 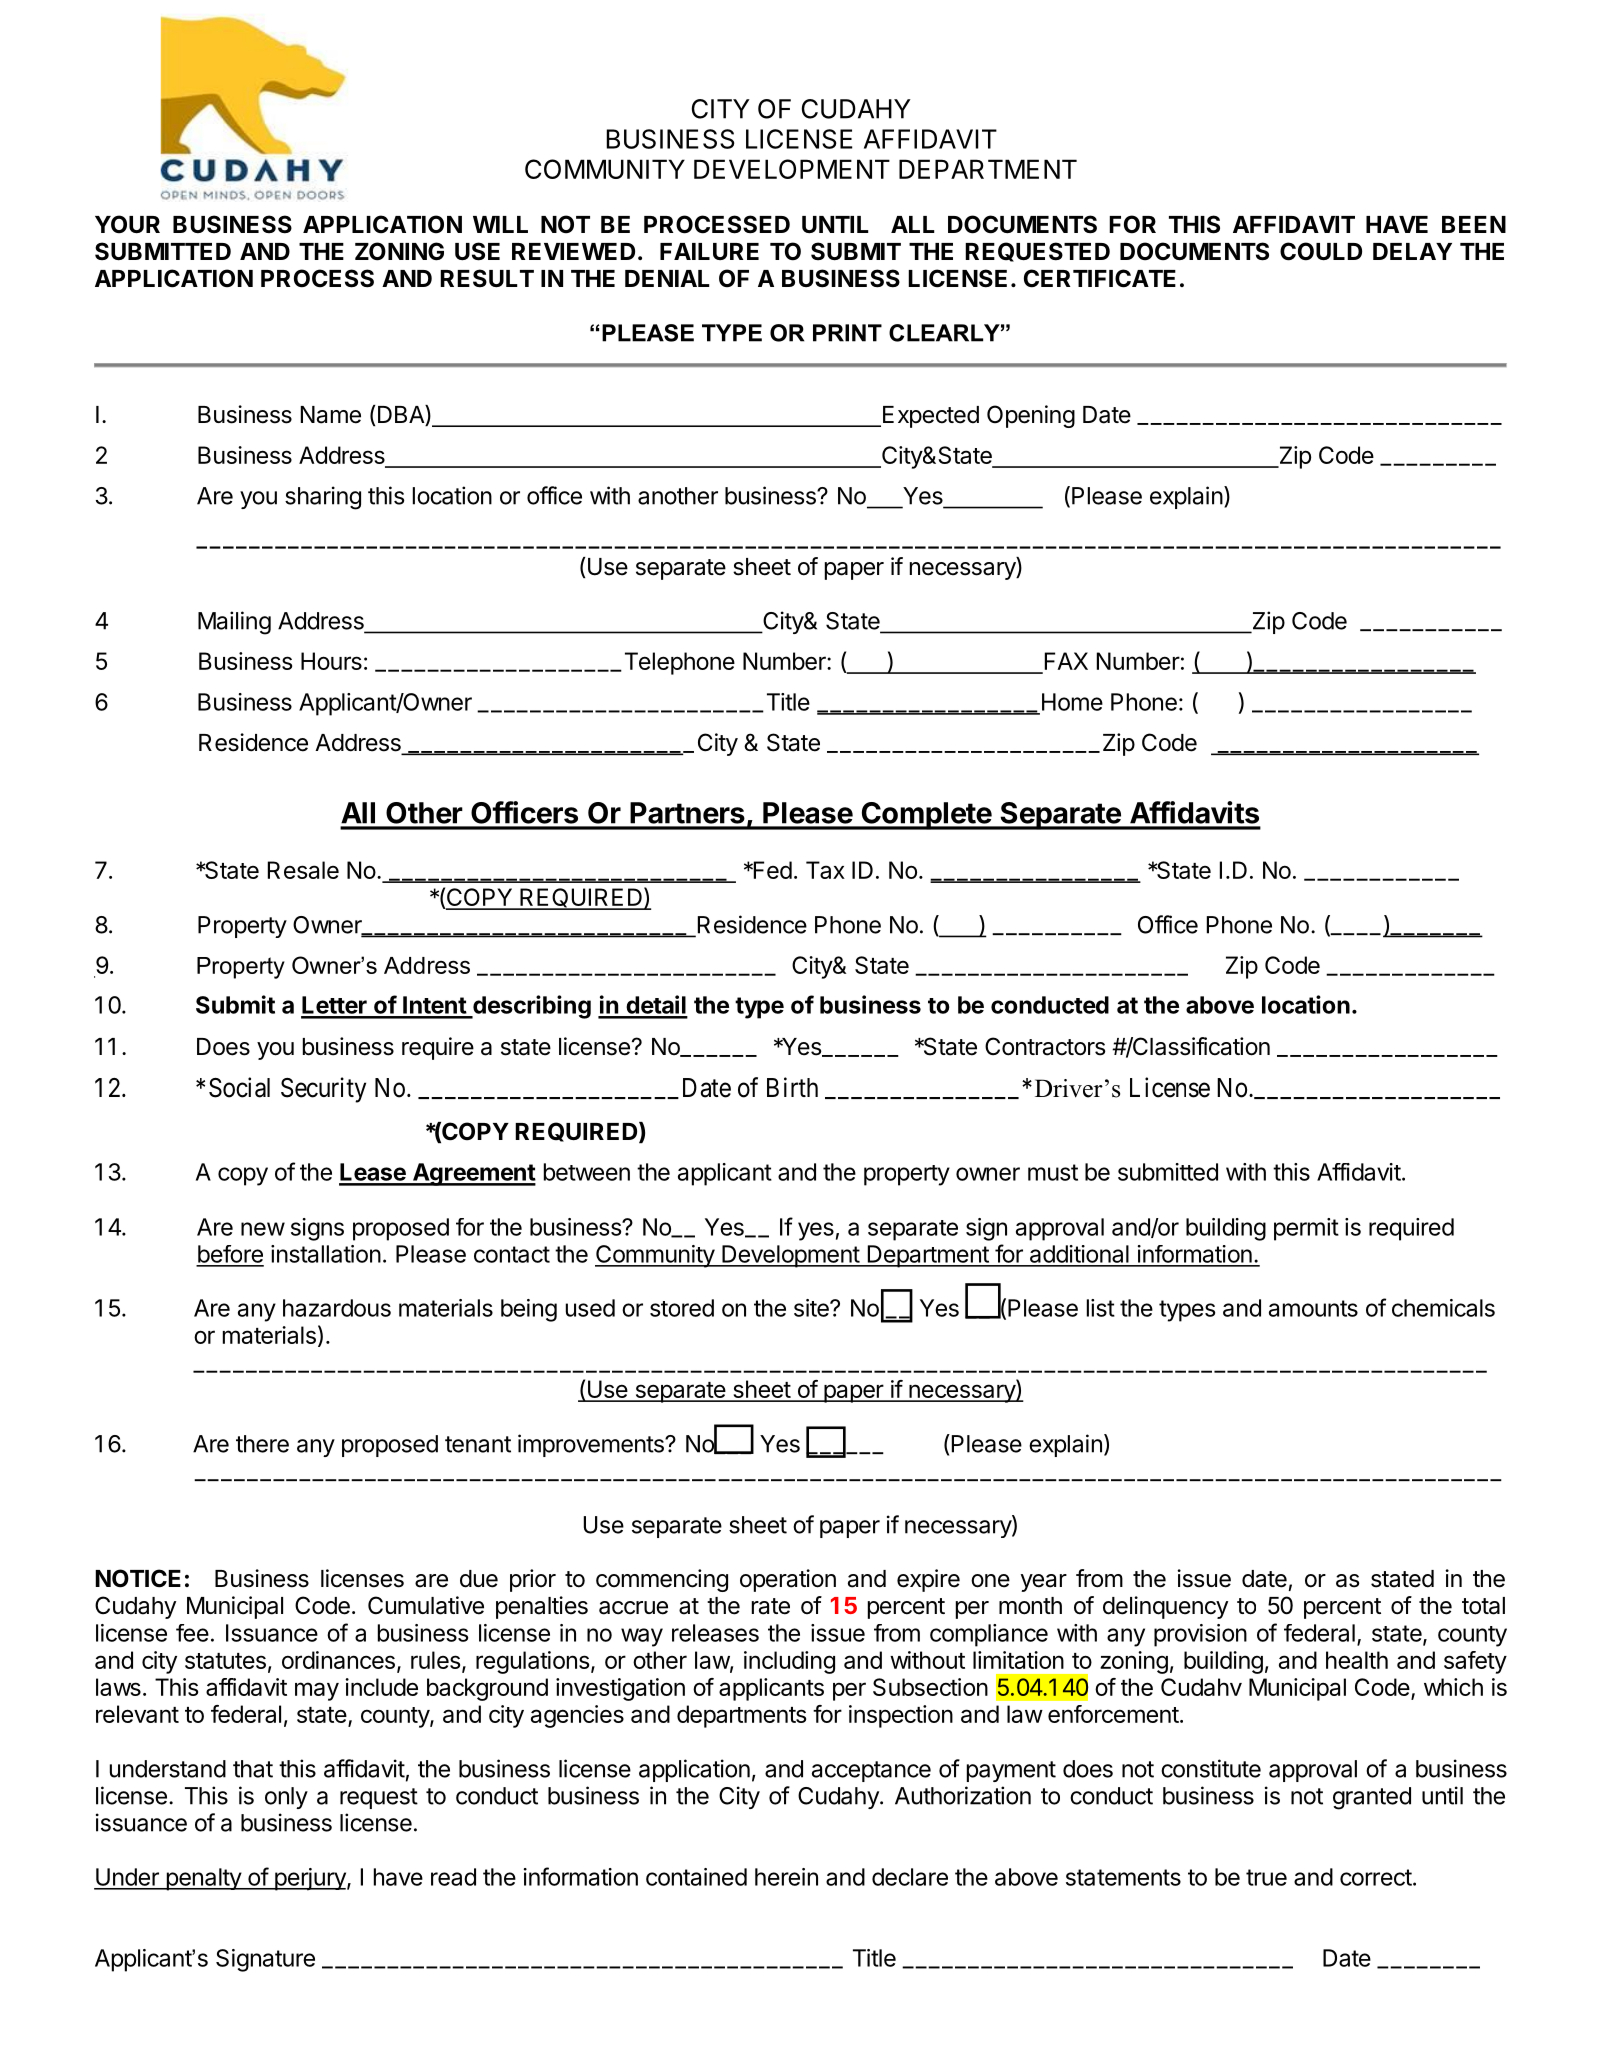 I want to click on Social, so click(x=239, y=1087).
